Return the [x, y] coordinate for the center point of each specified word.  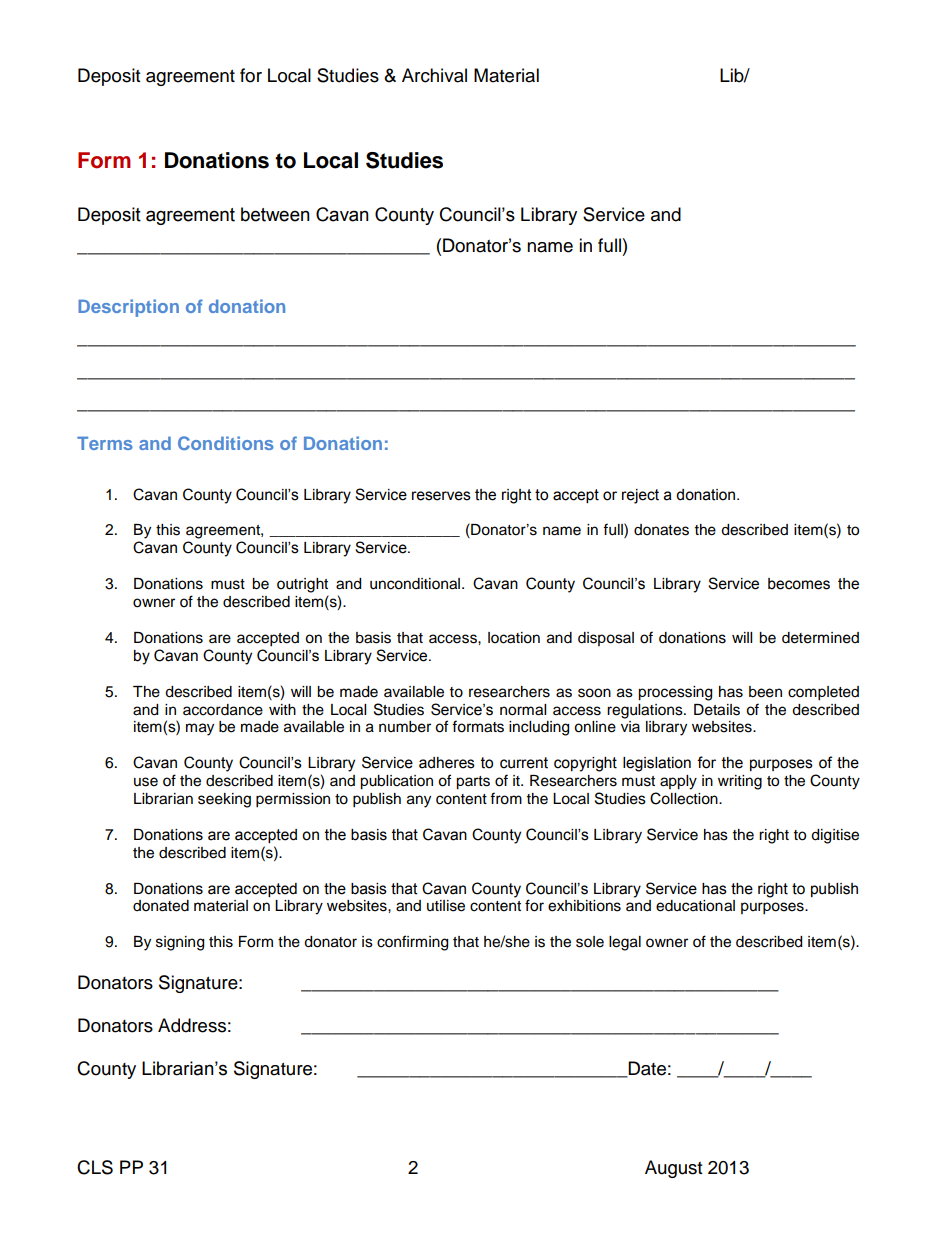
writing [740, 782]
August [673, 1169]
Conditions [226, 443]
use [146, 782]
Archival [434, 75]
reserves [441, 496]
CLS [95, 1167]
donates [661, 530]
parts [473, 783]
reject [640, 496]
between [275, 214]
